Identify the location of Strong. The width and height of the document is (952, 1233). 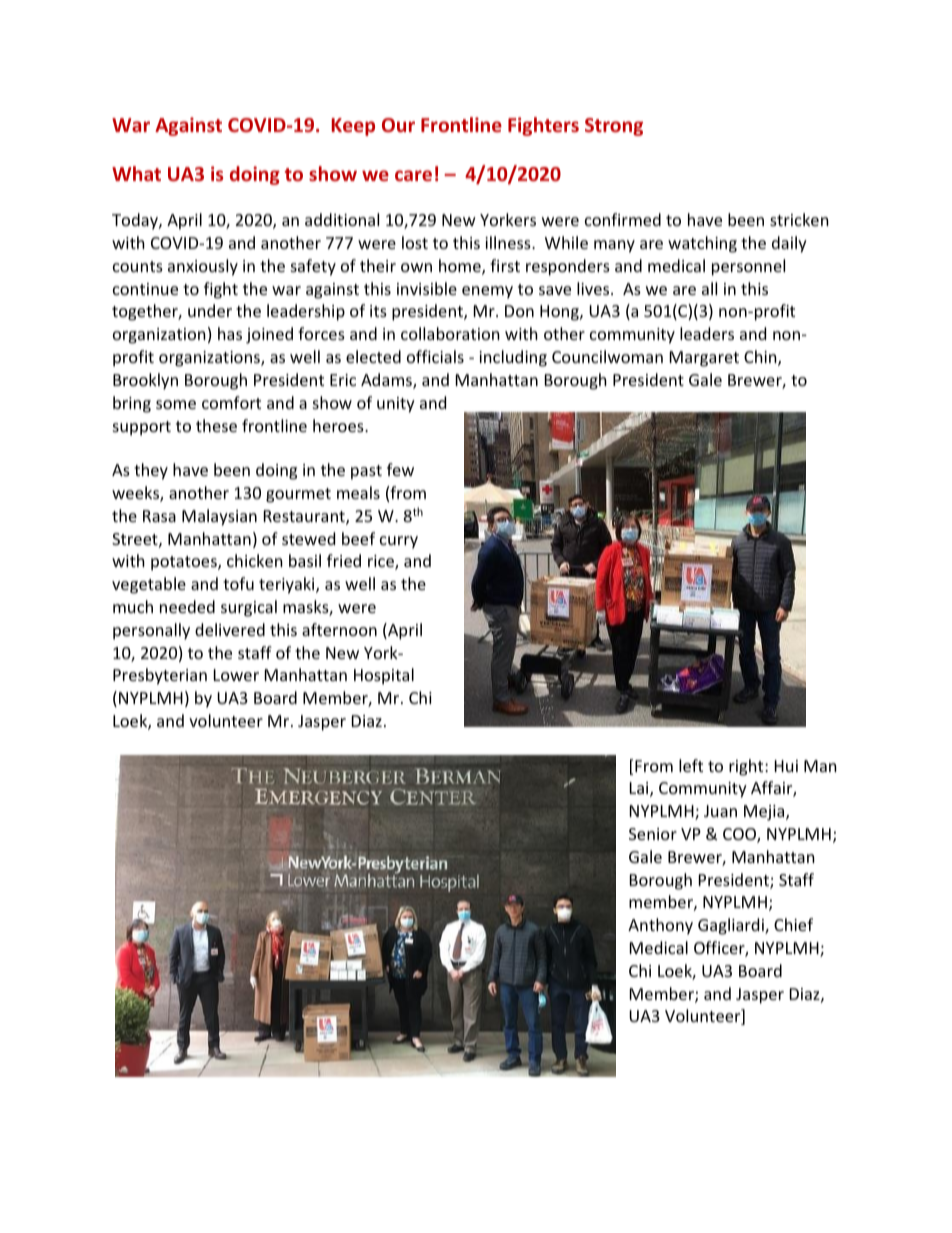
(614, 127).
